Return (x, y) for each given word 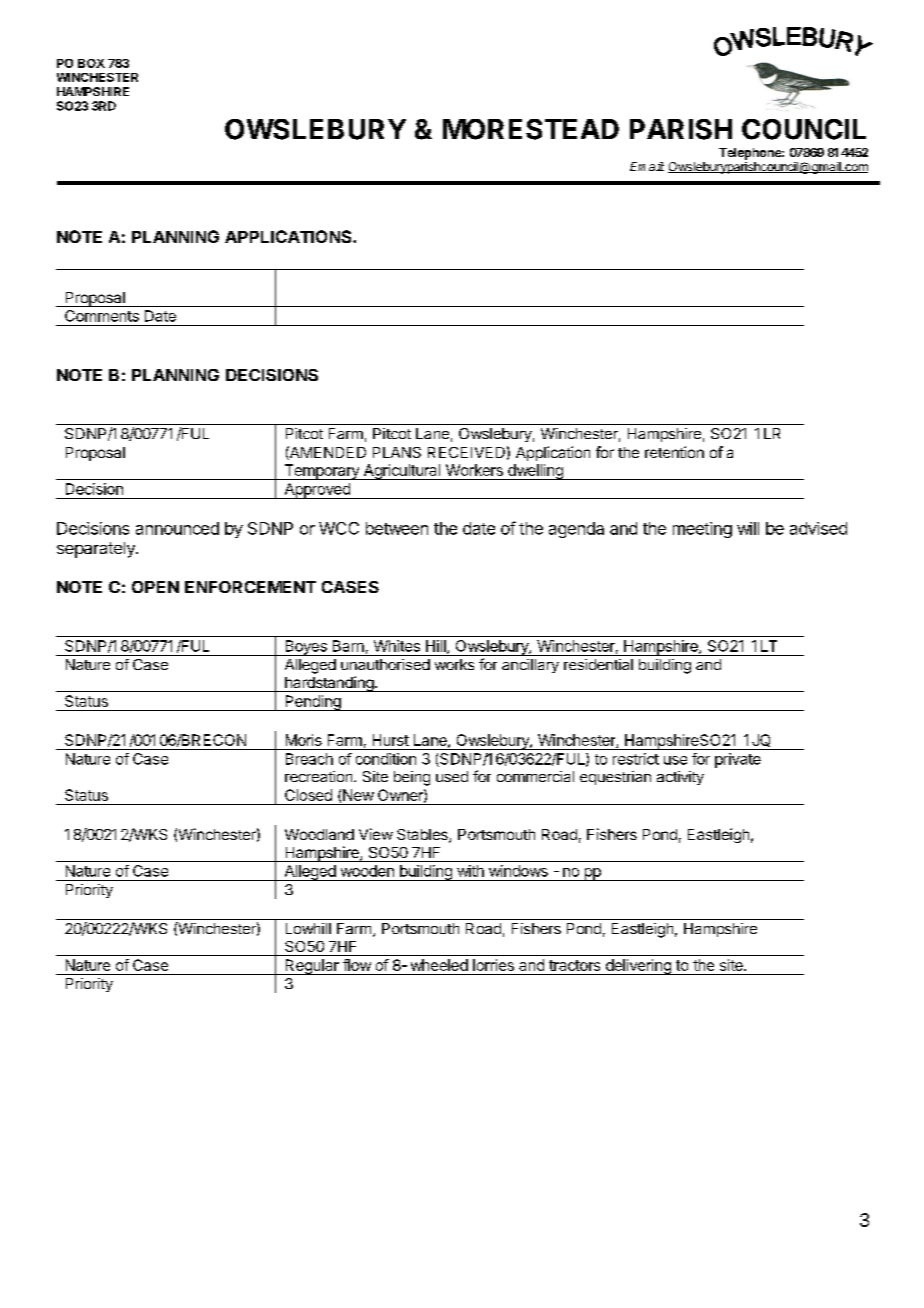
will (748, 528)
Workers (474, 470)
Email (647, 166)
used (452, 776)
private (738, 760)
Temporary (321, 472)
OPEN (155, 587)
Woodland (319, 834)
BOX (91, 63)
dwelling (535, 472)
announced (177, 528)
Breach (309, 759)
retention (674, 452)
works (454, 664)
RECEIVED (466, 452)
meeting (702, 530)
